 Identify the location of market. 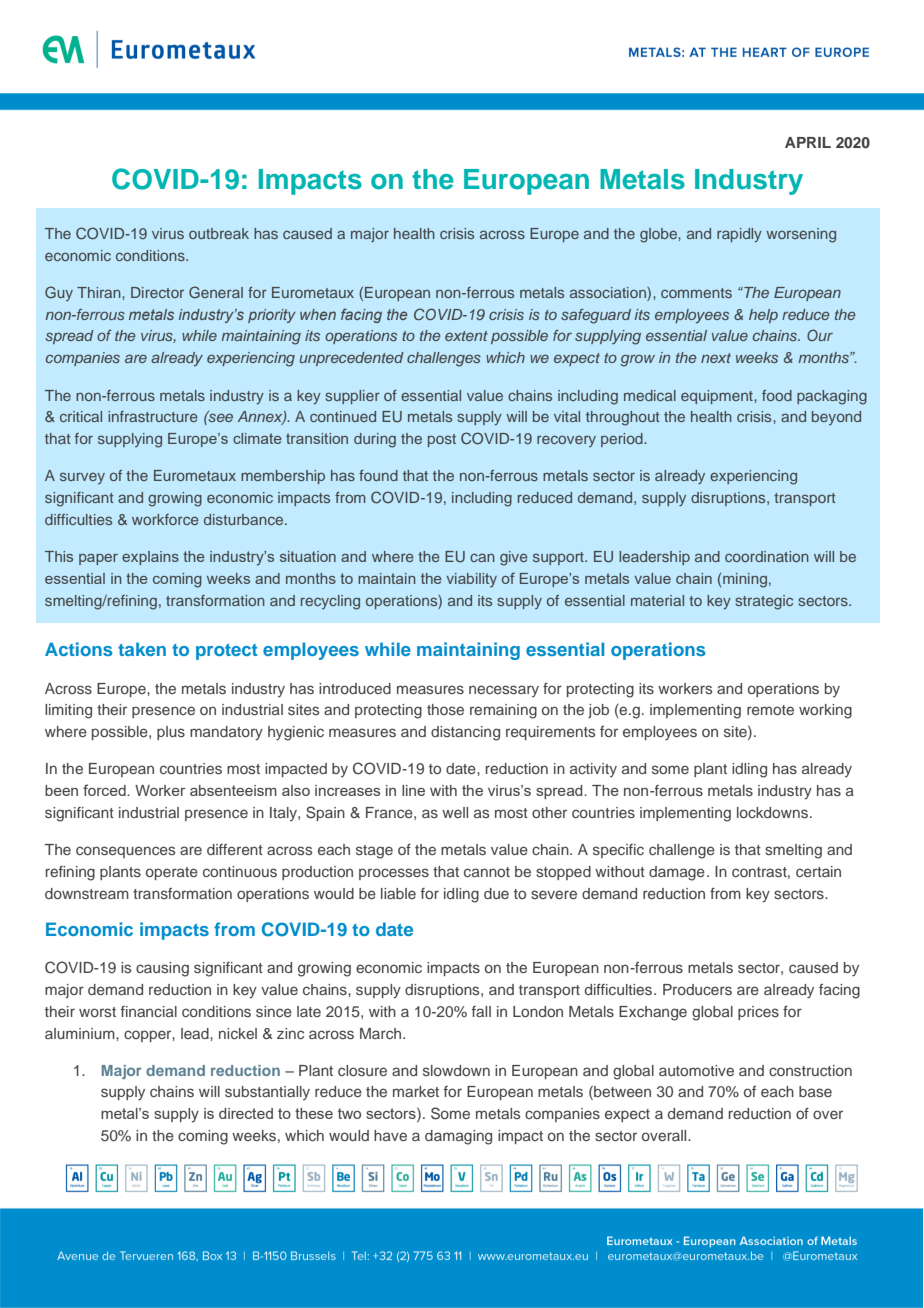
(416, 1091).
